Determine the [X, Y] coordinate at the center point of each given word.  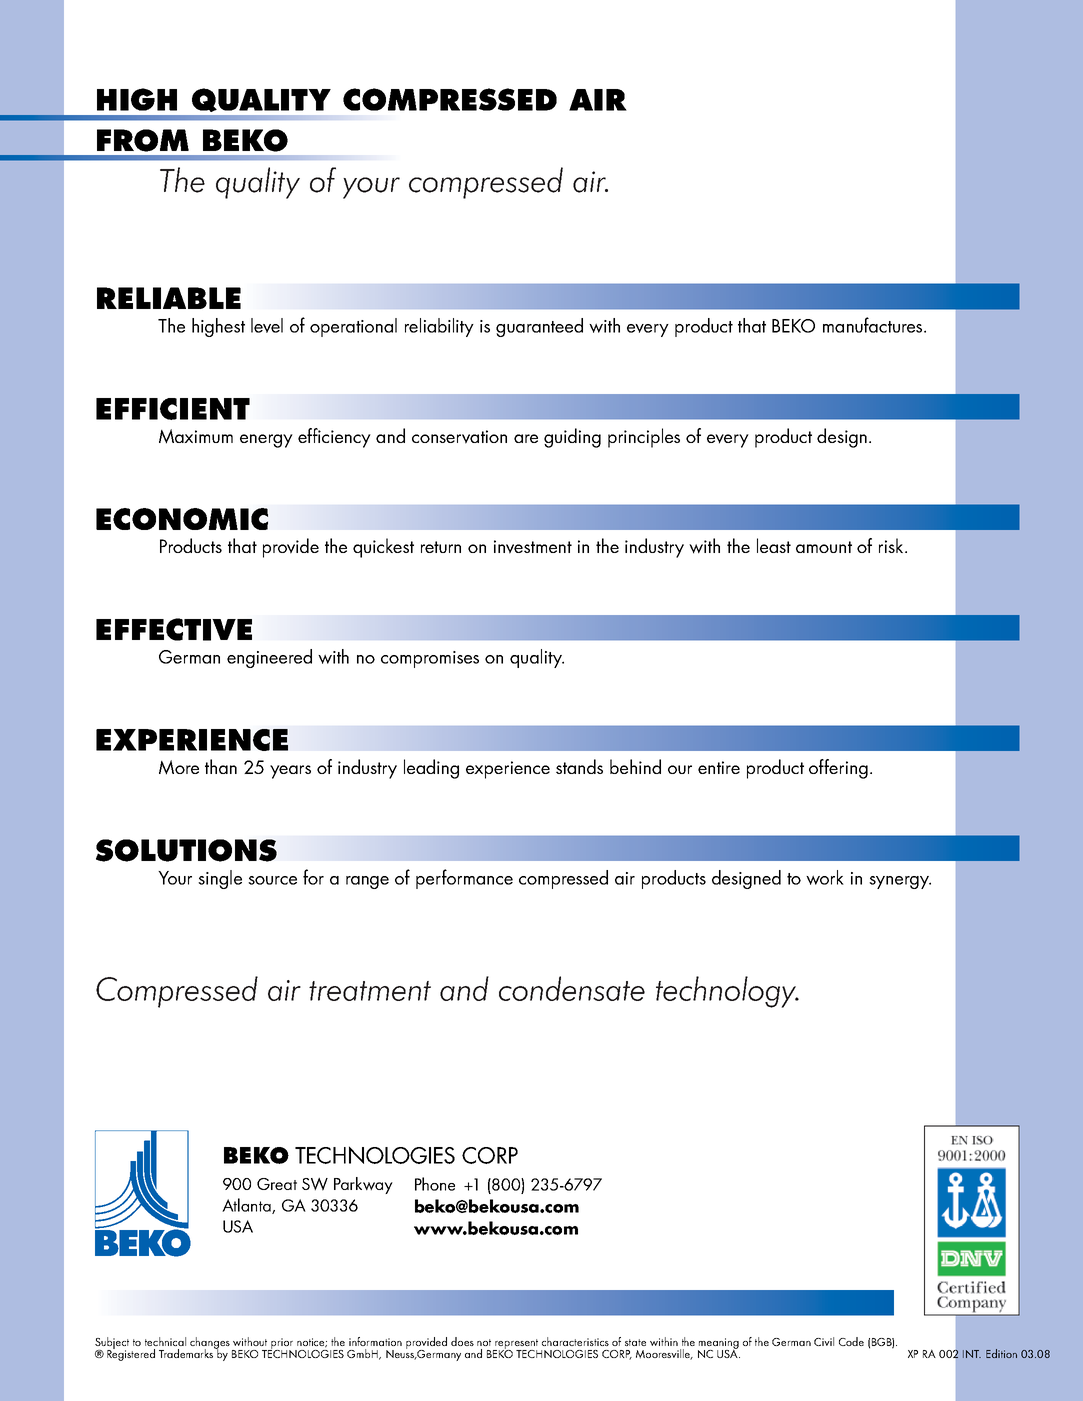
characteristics [575, 1341]
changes [210, 1344]
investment [533, 547]
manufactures [874, 325]
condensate [572, 988]
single [220, 879]
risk [892, 545]
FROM [143, 140]
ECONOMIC [182, 519]
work [825, 877]
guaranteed [539, 327]
